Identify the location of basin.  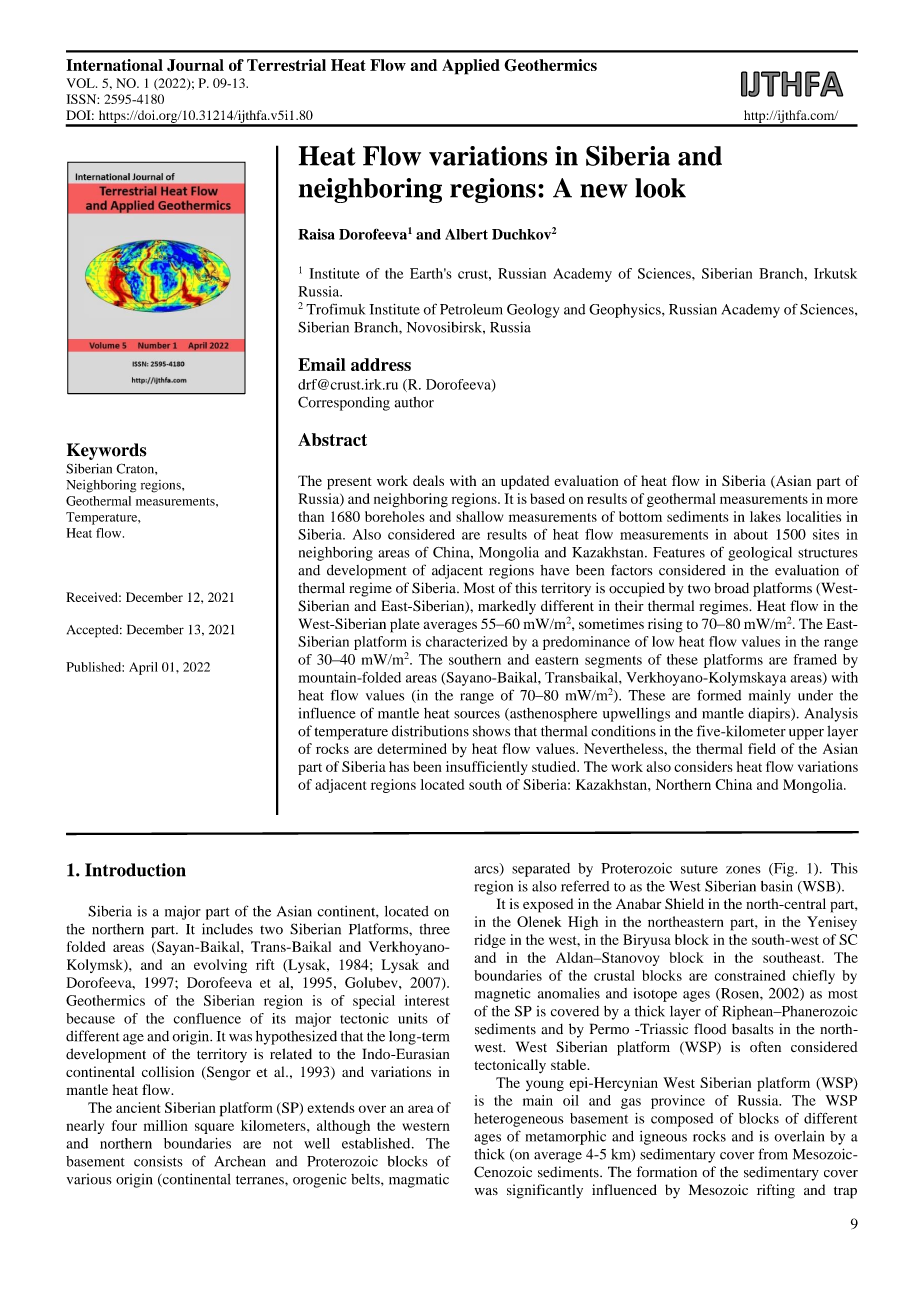
(777, 886).
